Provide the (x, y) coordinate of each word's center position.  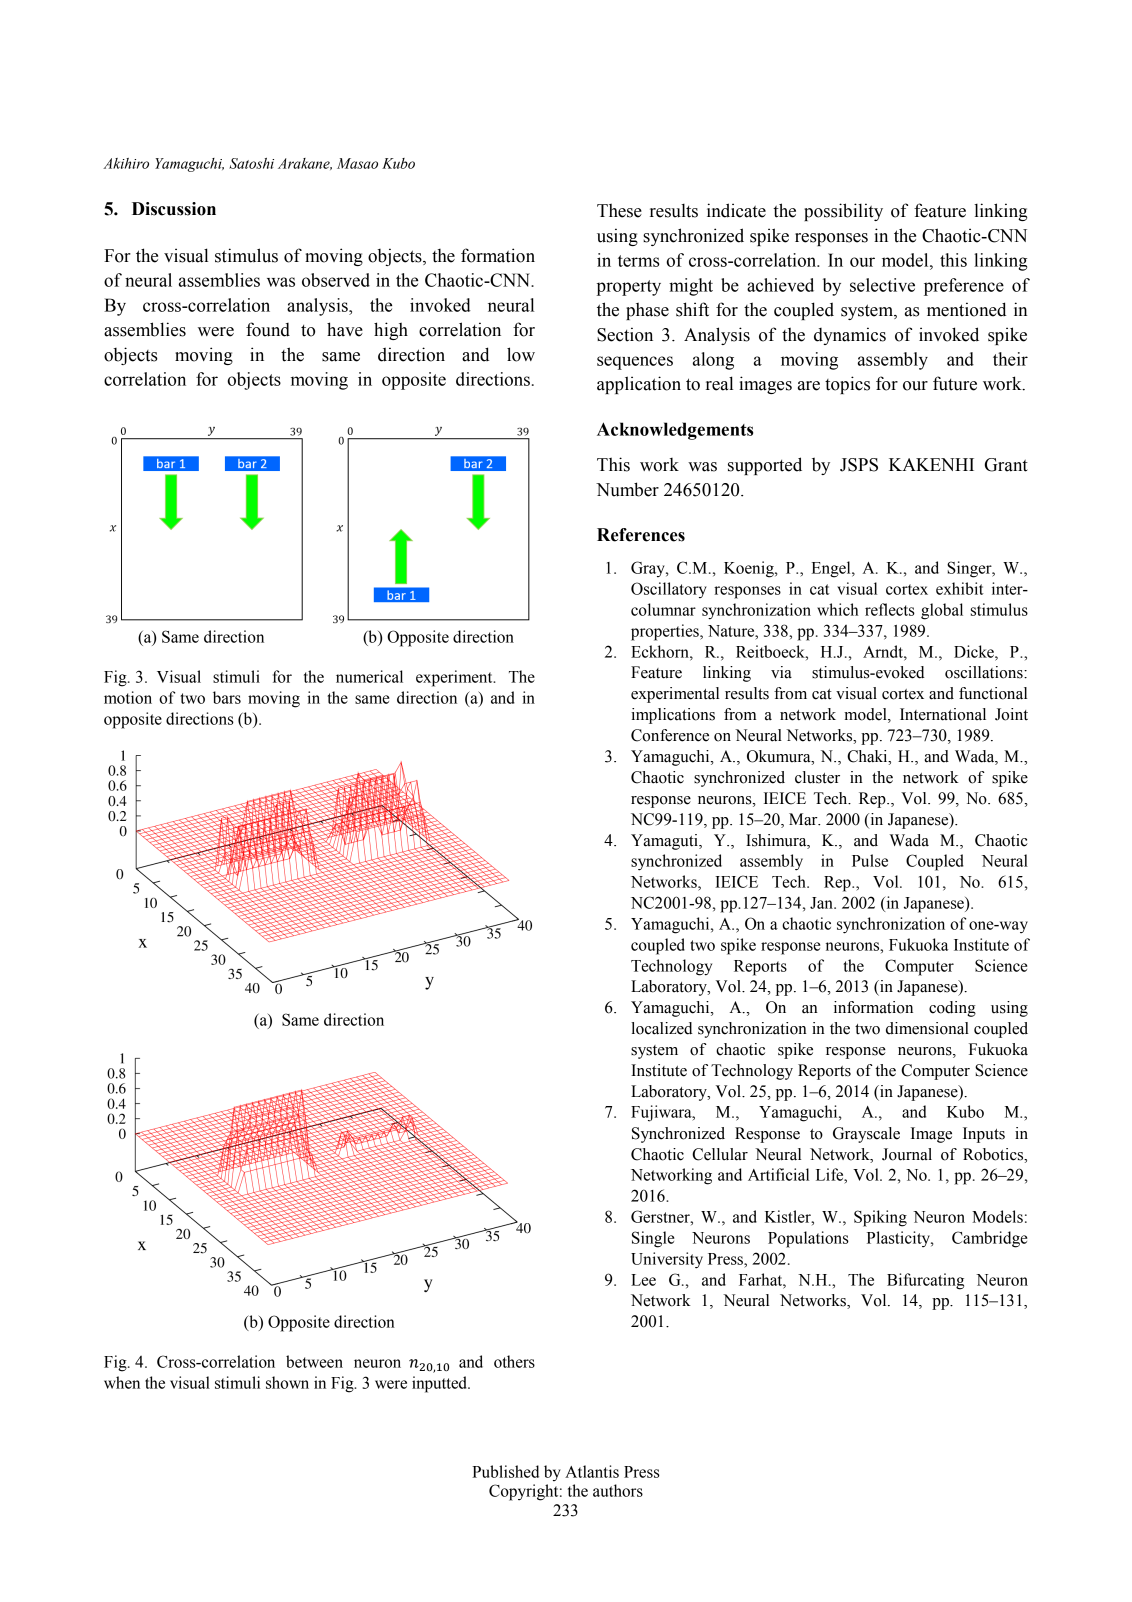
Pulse (870, 860)
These (619, 210)
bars (227, 697)
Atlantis (592, 1471)
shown (287, 1382)
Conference (670, 735)
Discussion (174, 209)
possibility (843, 212)
